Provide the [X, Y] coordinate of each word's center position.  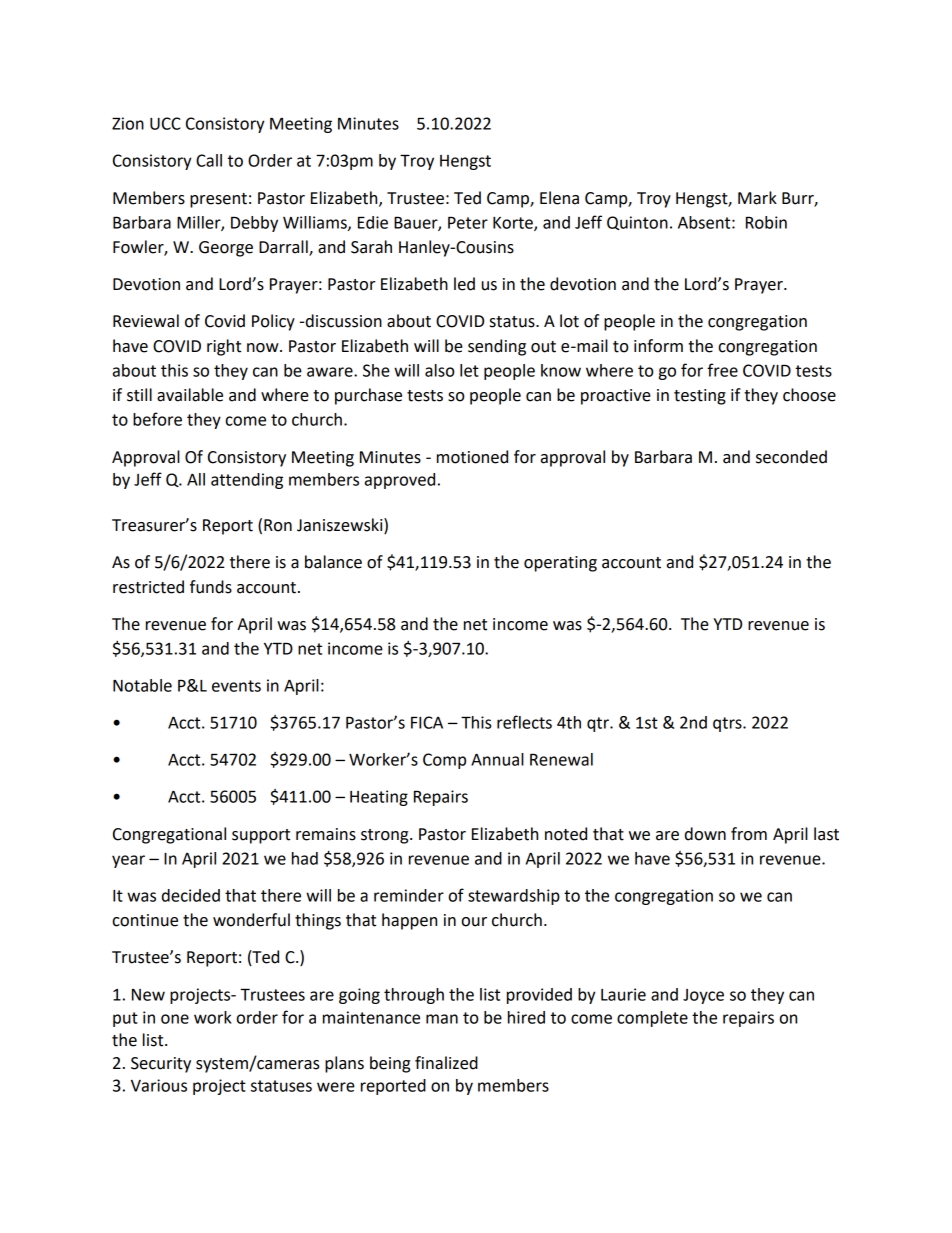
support [261, 836]
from [749, 834]
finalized [446, 1063]
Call [209, 160]
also [439, 370]
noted [566, 834]
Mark [757, 198]
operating [560, 564]
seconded [791, 457]
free [722, 370]
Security [161, 1065]
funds [211, 587]
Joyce [703, 996]
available [190, 395]
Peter [468, 222]
